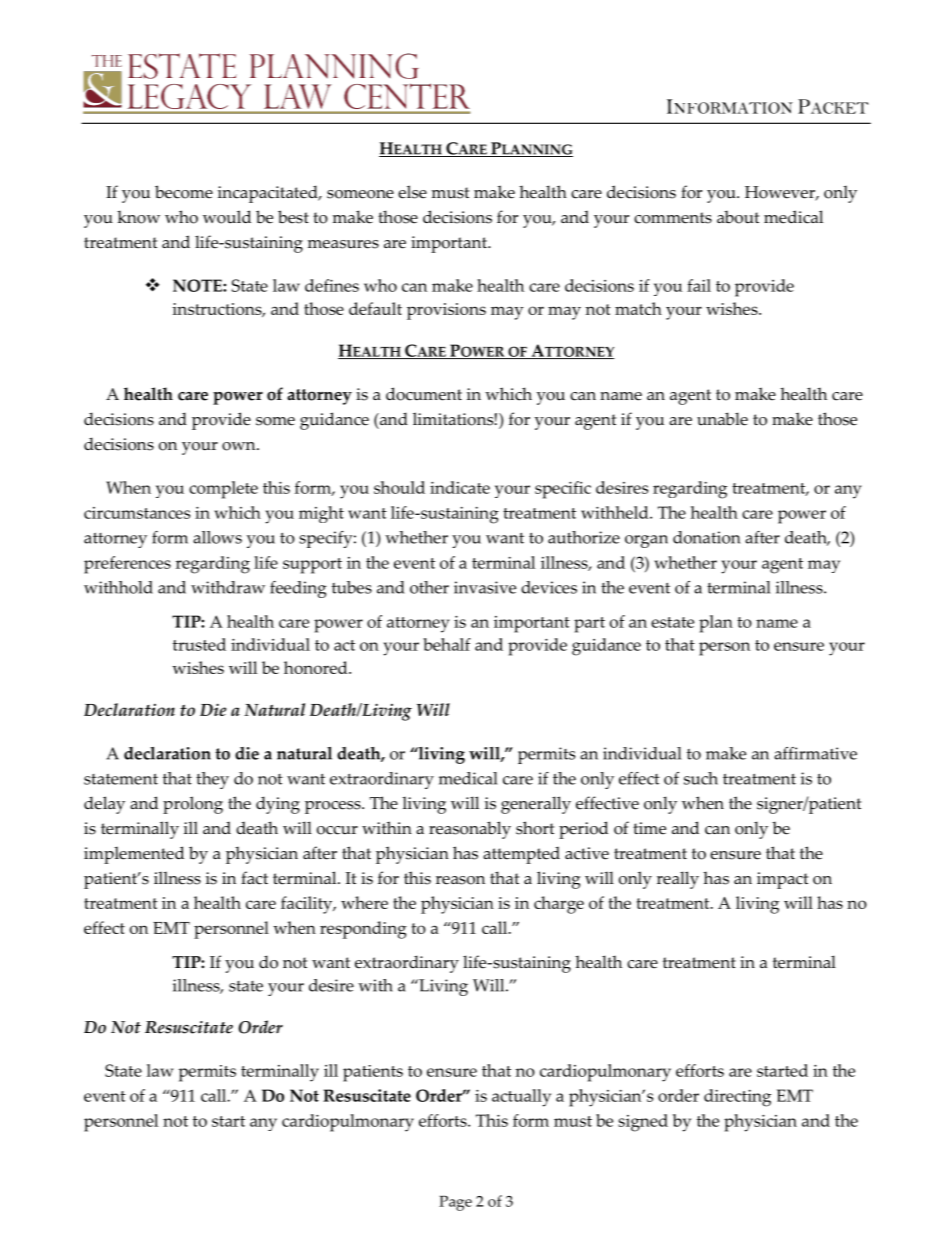  I want to click on Page, so click(455, 1203).
